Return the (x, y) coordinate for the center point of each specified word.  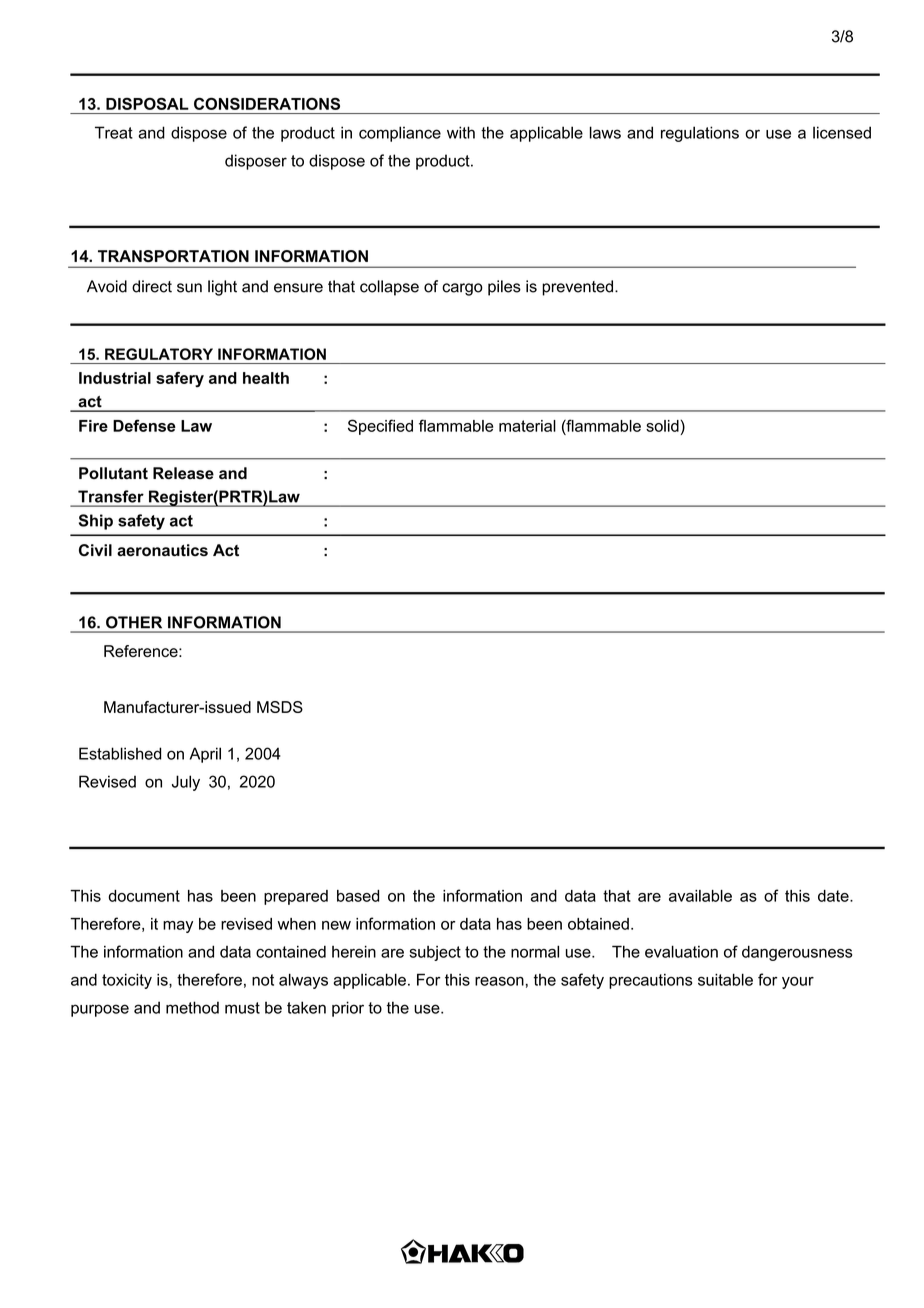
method (192, 1007)
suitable (725, 979)
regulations (700, 134)
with (461, 132)
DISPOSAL (147, 104)
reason (499, 981)
